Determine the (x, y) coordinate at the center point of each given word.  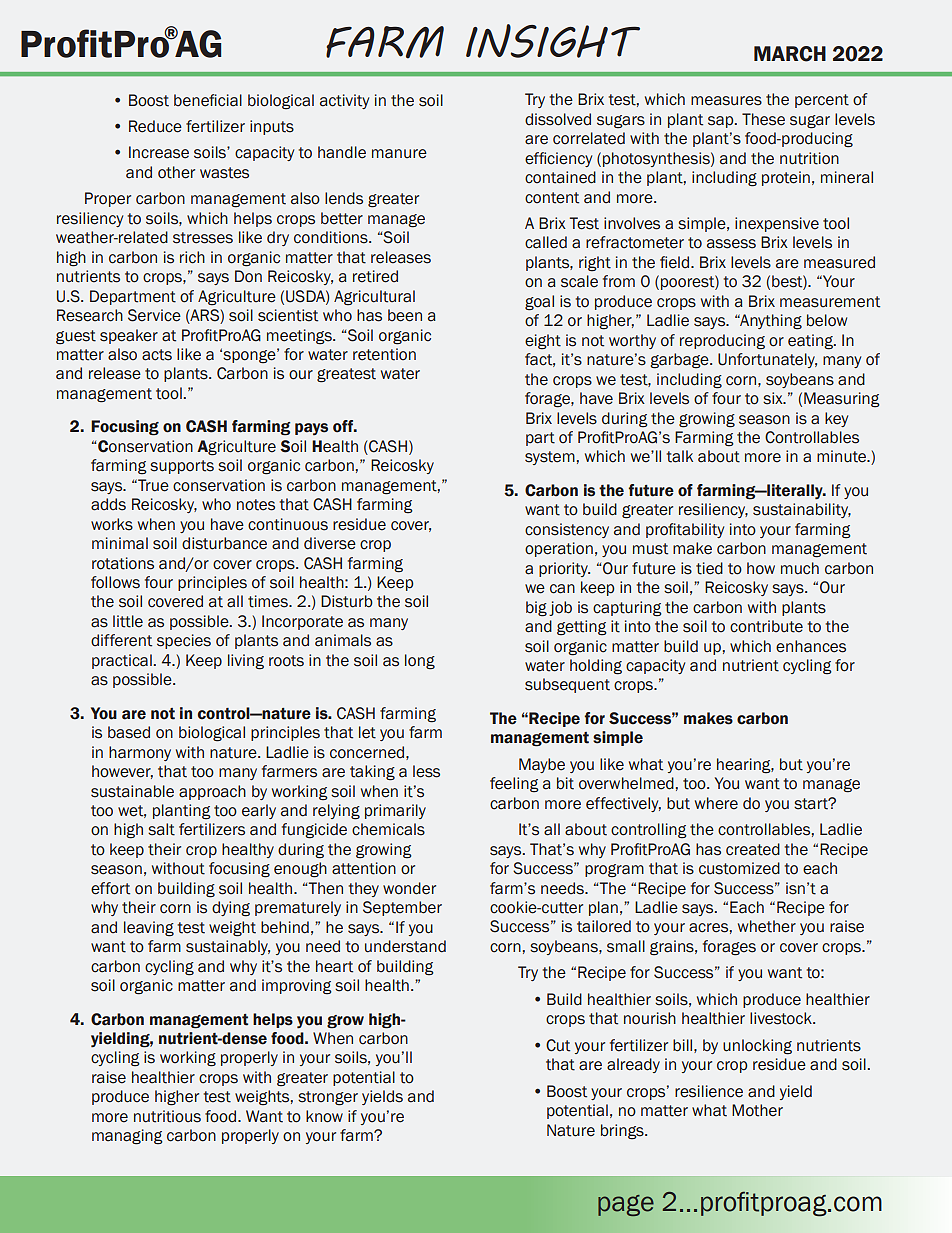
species (184, 641)
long (420, 662)
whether (767, 926)
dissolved (558, 119)
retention (384, 354)
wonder (409, 888)
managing (127, 1137)
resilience (709, 1091)
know (324, 1116)
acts (157, 355)
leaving (149, 929)
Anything (770, 322)
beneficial (208, 100)
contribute (766, 626)
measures (726, 101)
